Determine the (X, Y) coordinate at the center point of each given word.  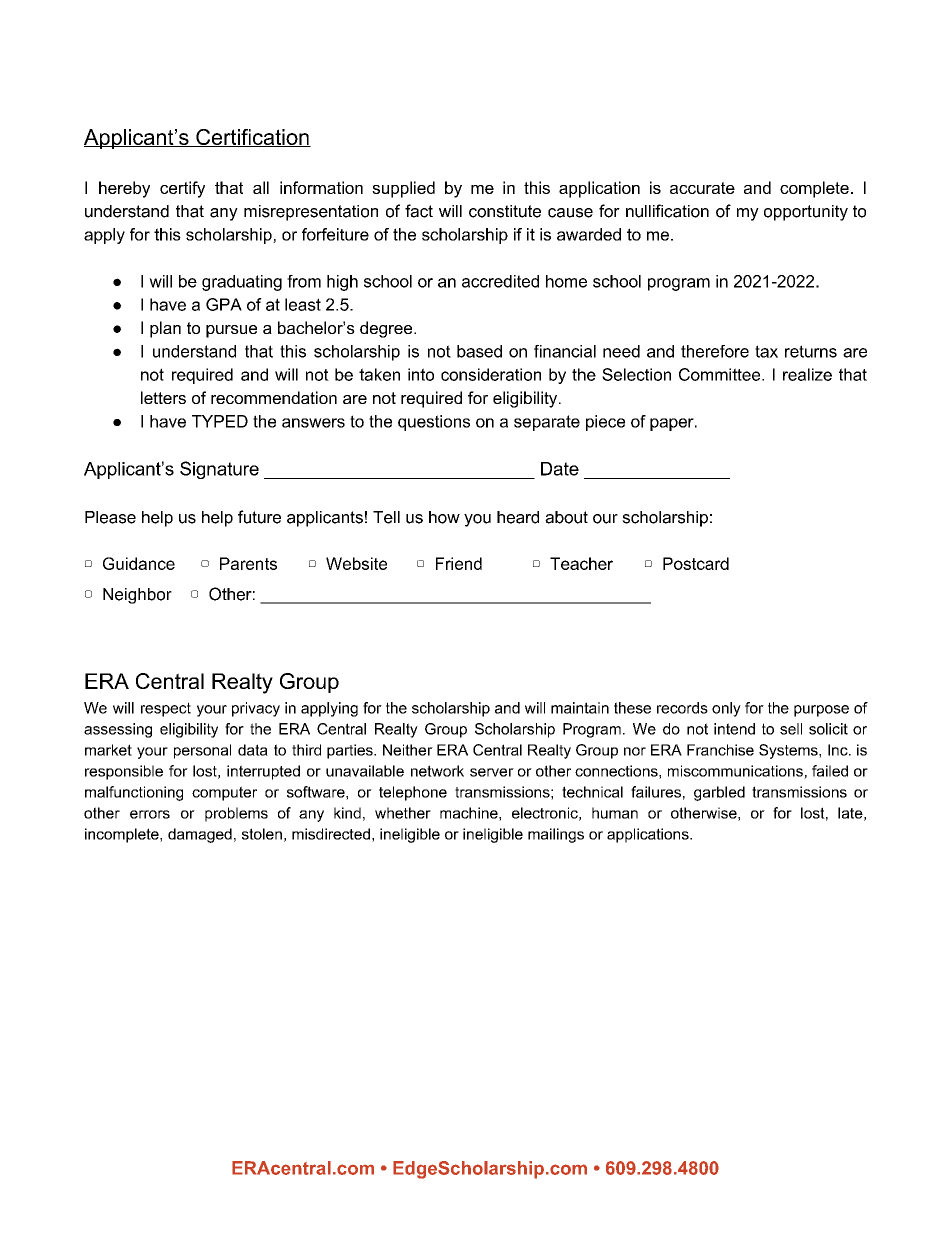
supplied (403, 189)
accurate (702, 188)
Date (560, 469)
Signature (219, 470)
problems (236, 814)
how (444, 517)
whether (403, 813)
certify (182, 189)
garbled (719, 793)
